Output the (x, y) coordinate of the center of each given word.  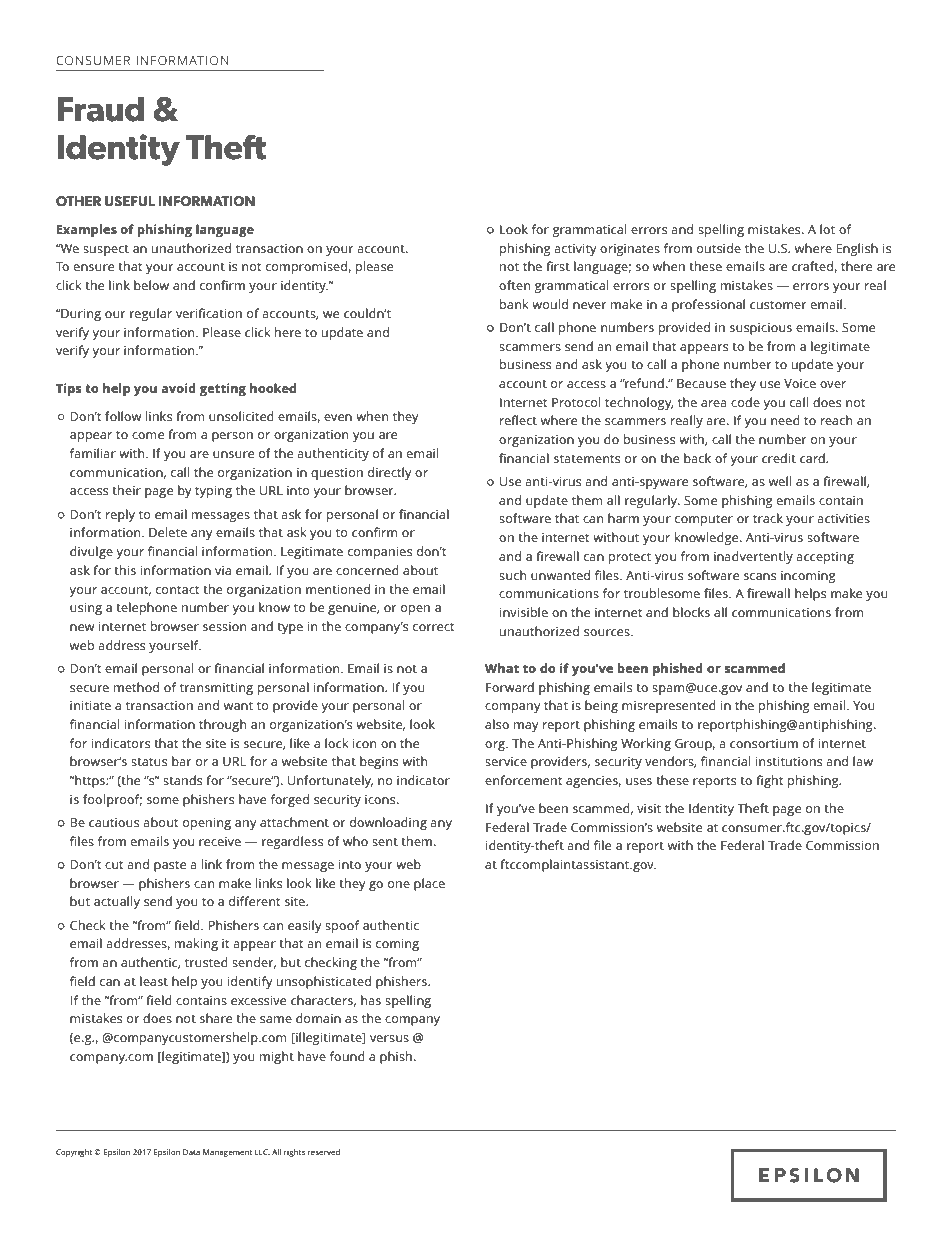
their (126, 490)
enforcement (523, 780)
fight (769, 781)
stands (182, 780)
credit (779, 458)
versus (389, 1038)
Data (191, 1152)
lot (827, 229)
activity (575, 250)
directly (389, 473)
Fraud (101, 109)
